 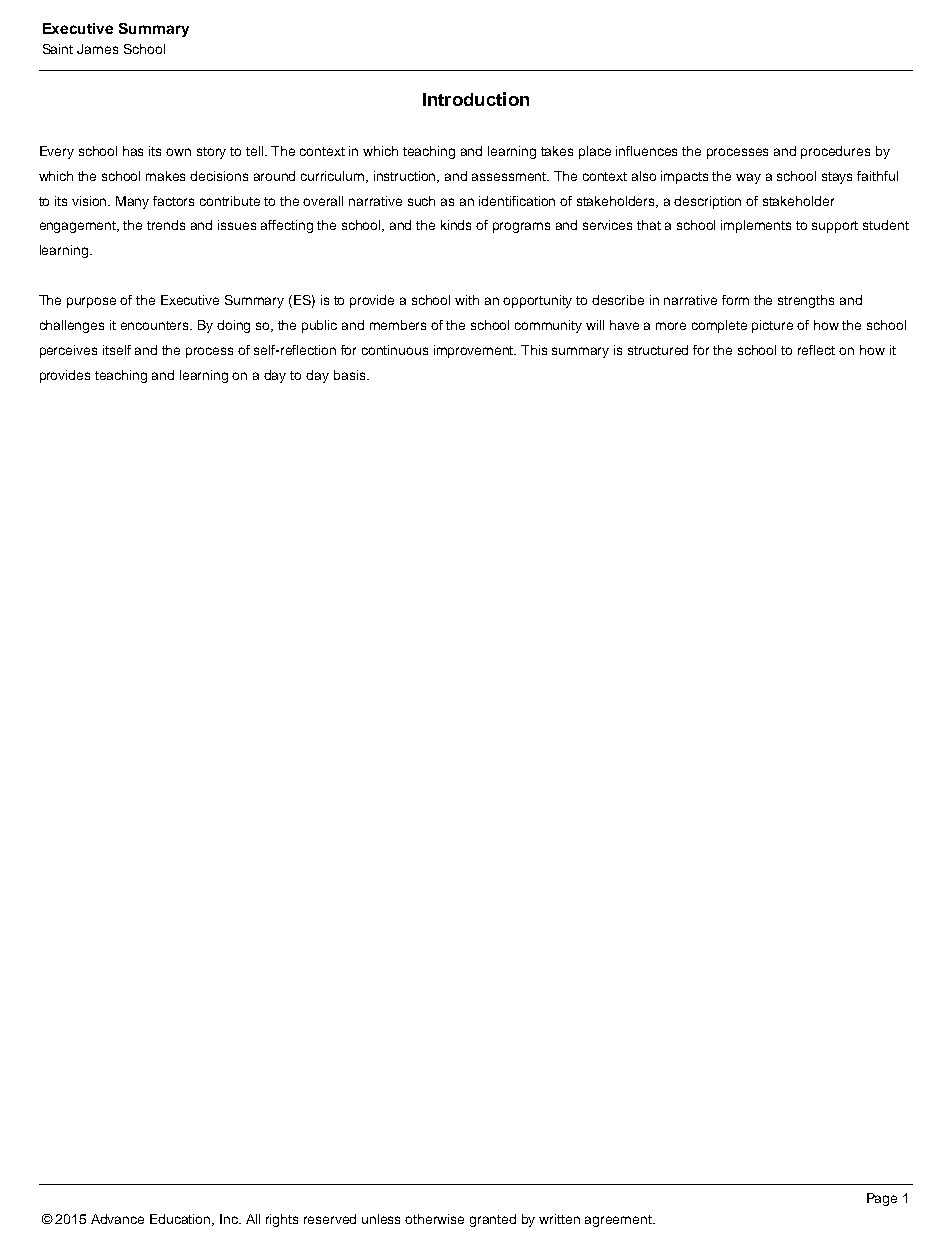 What do you see at coordinates (68, 351) in the screenshot?
I see `perceives` at bounding box center [68, 351].
